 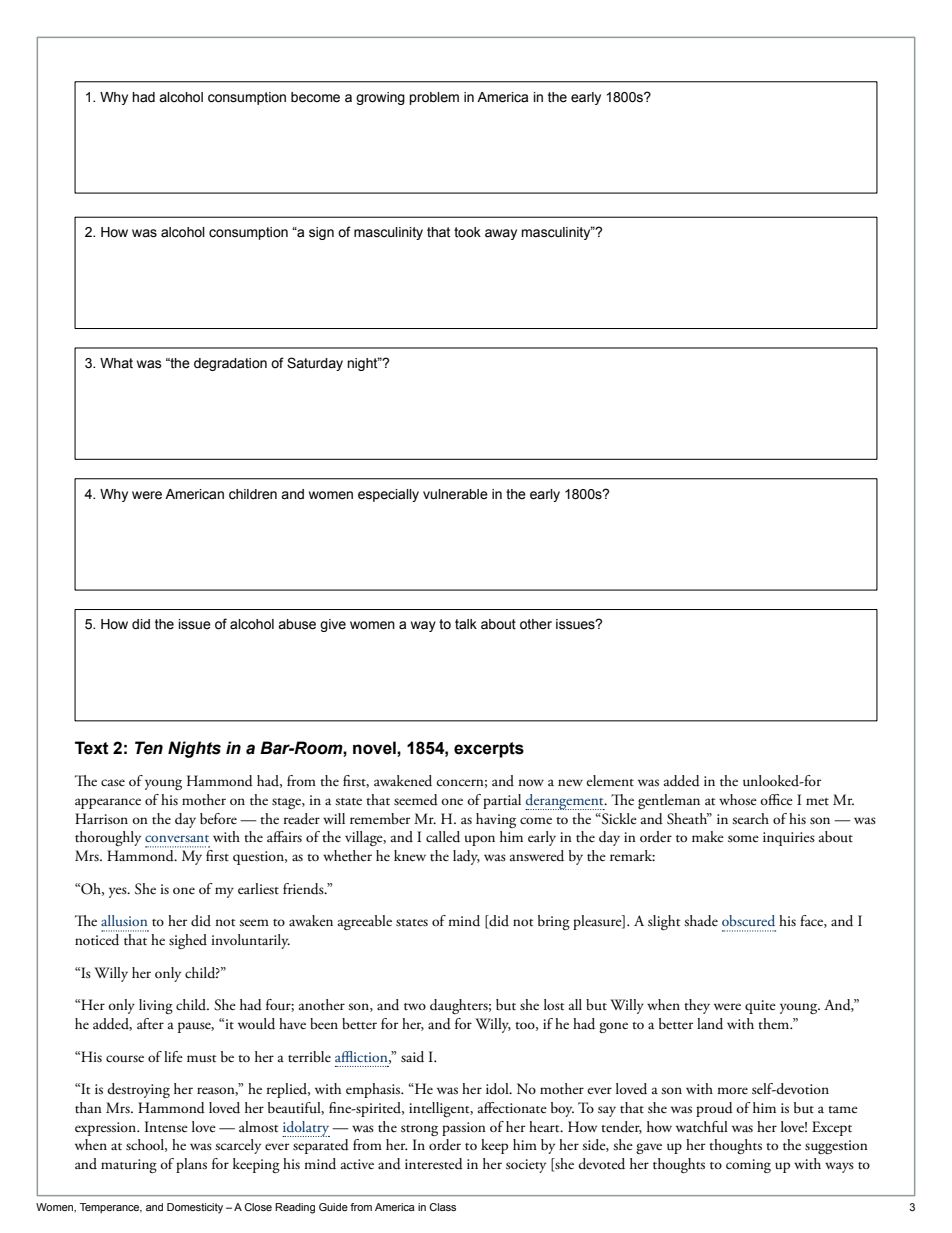 I want to click on abuse, so click(x=297, y=624).
